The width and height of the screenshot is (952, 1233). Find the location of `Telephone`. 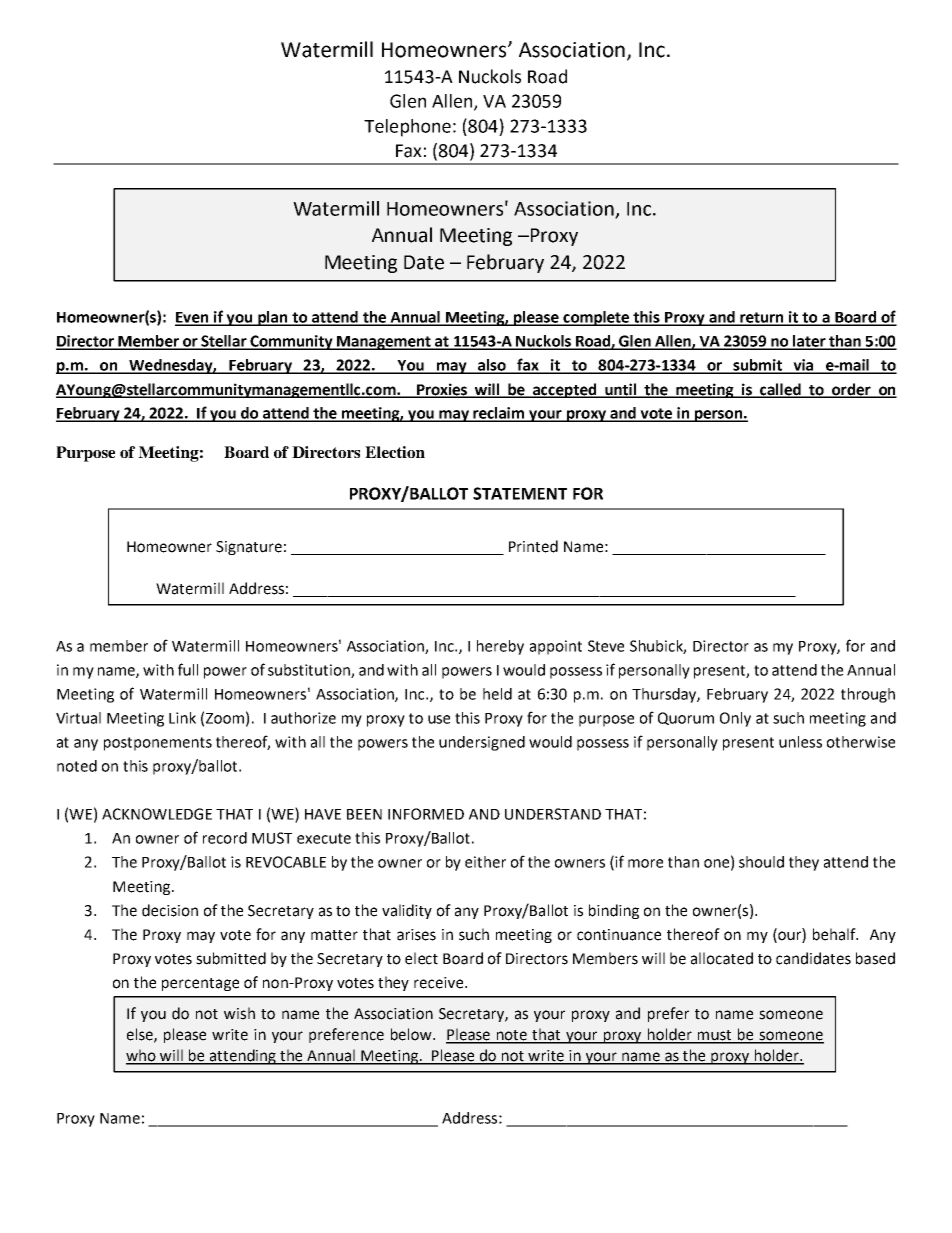

Telephone is located at coordinates (407, 128).
